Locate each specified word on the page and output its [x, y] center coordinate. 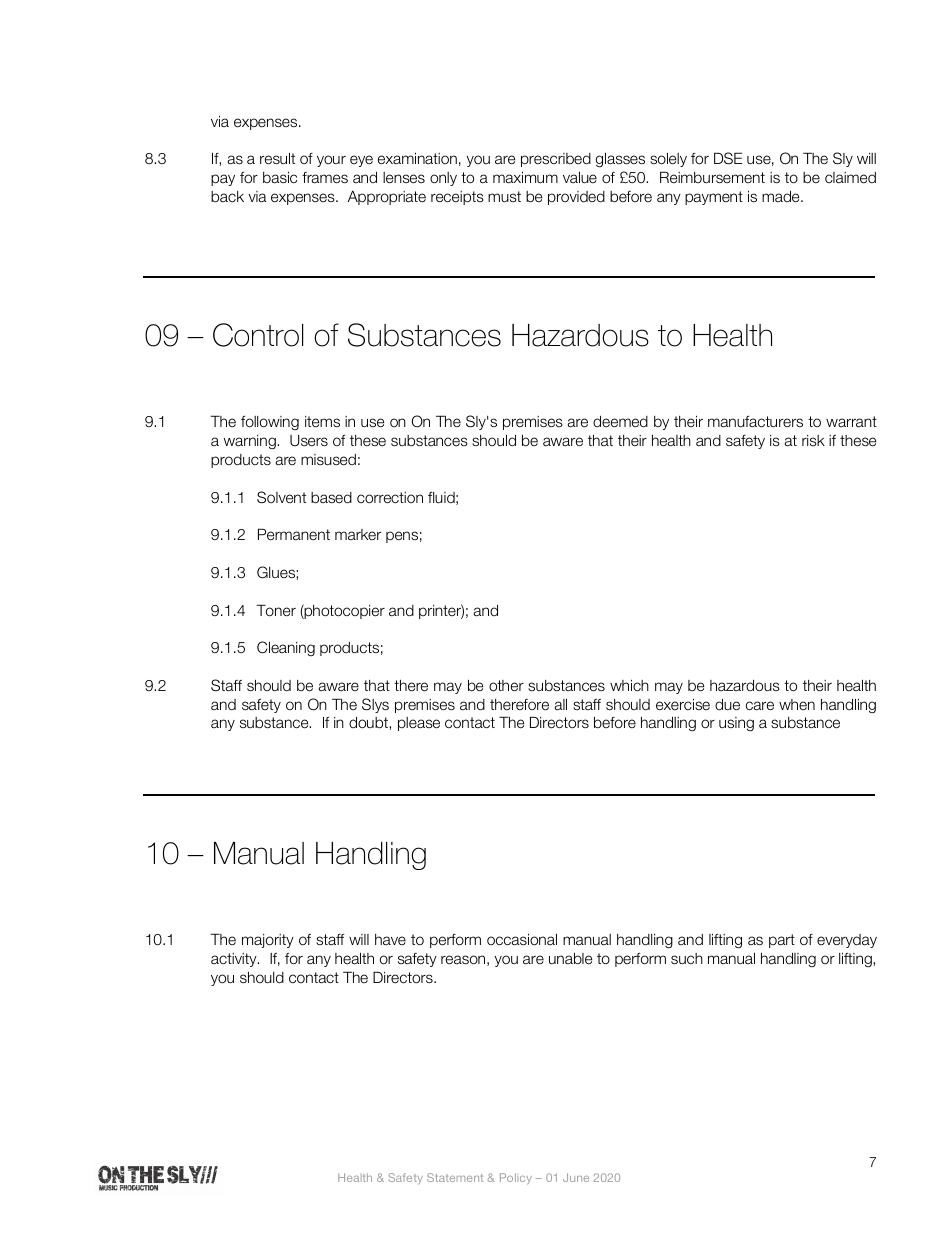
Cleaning [286, 648]
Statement [455, 1177]
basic [280, 177]
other [506, 686]
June [576, 1177]
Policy [516, 1178]
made [782, 196]
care [760, 705]
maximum [525, 177]
